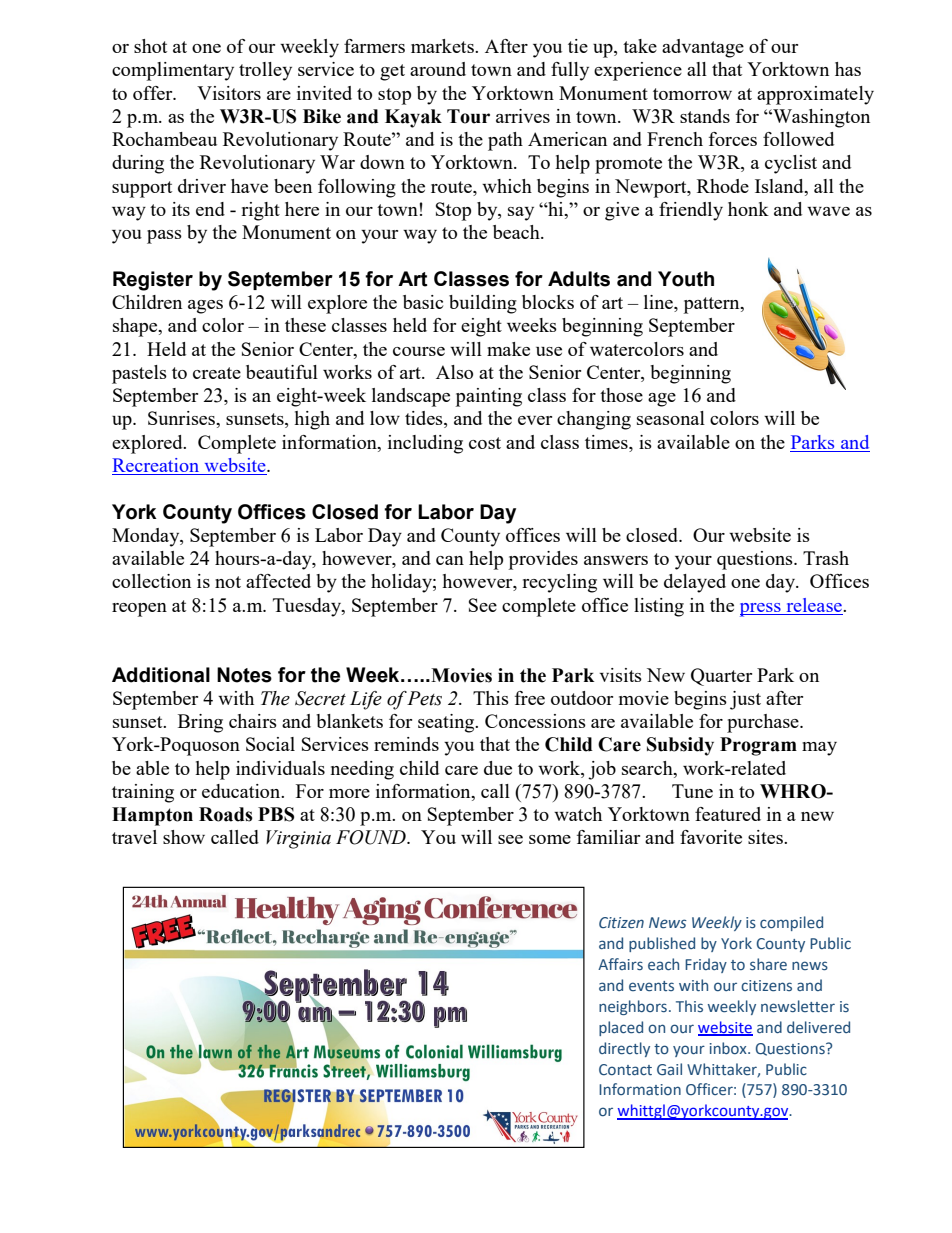 This screenshot has width=952, height=1233. What do you see at coordinates (483, 304) in the screenshot?
I see `building` at bounding box center [483, 304].
